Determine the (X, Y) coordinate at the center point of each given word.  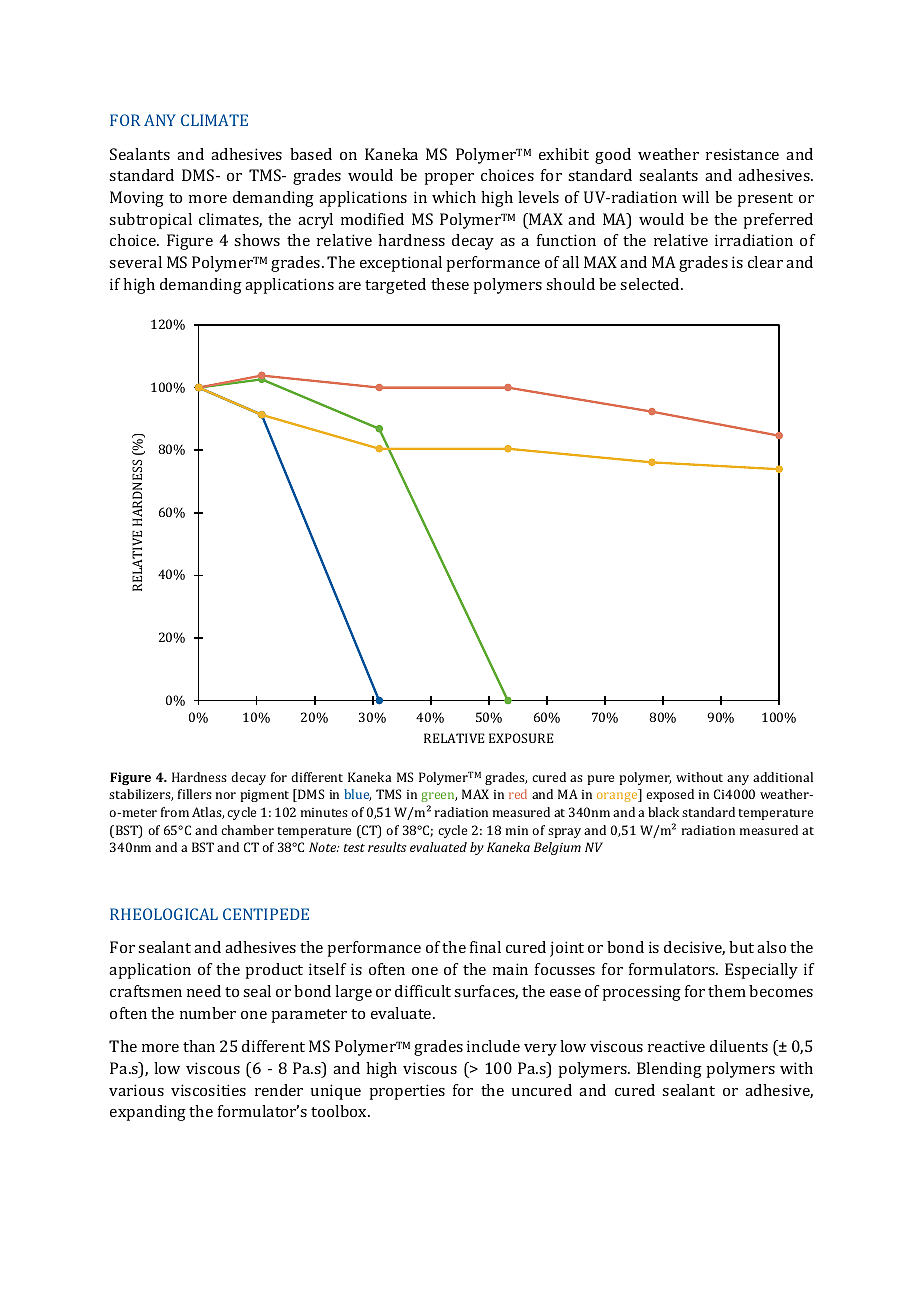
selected (651, 284)
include (493, 1046)
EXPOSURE (521, 738)
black (663, 812)
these (450, 284)
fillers (195, 794)
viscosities (208, 1090)
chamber (247, 830)
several (135, 262)
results (387, 847)
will (695, 197)
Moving (137, 199)
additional (783, 777)
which (454, 197)
